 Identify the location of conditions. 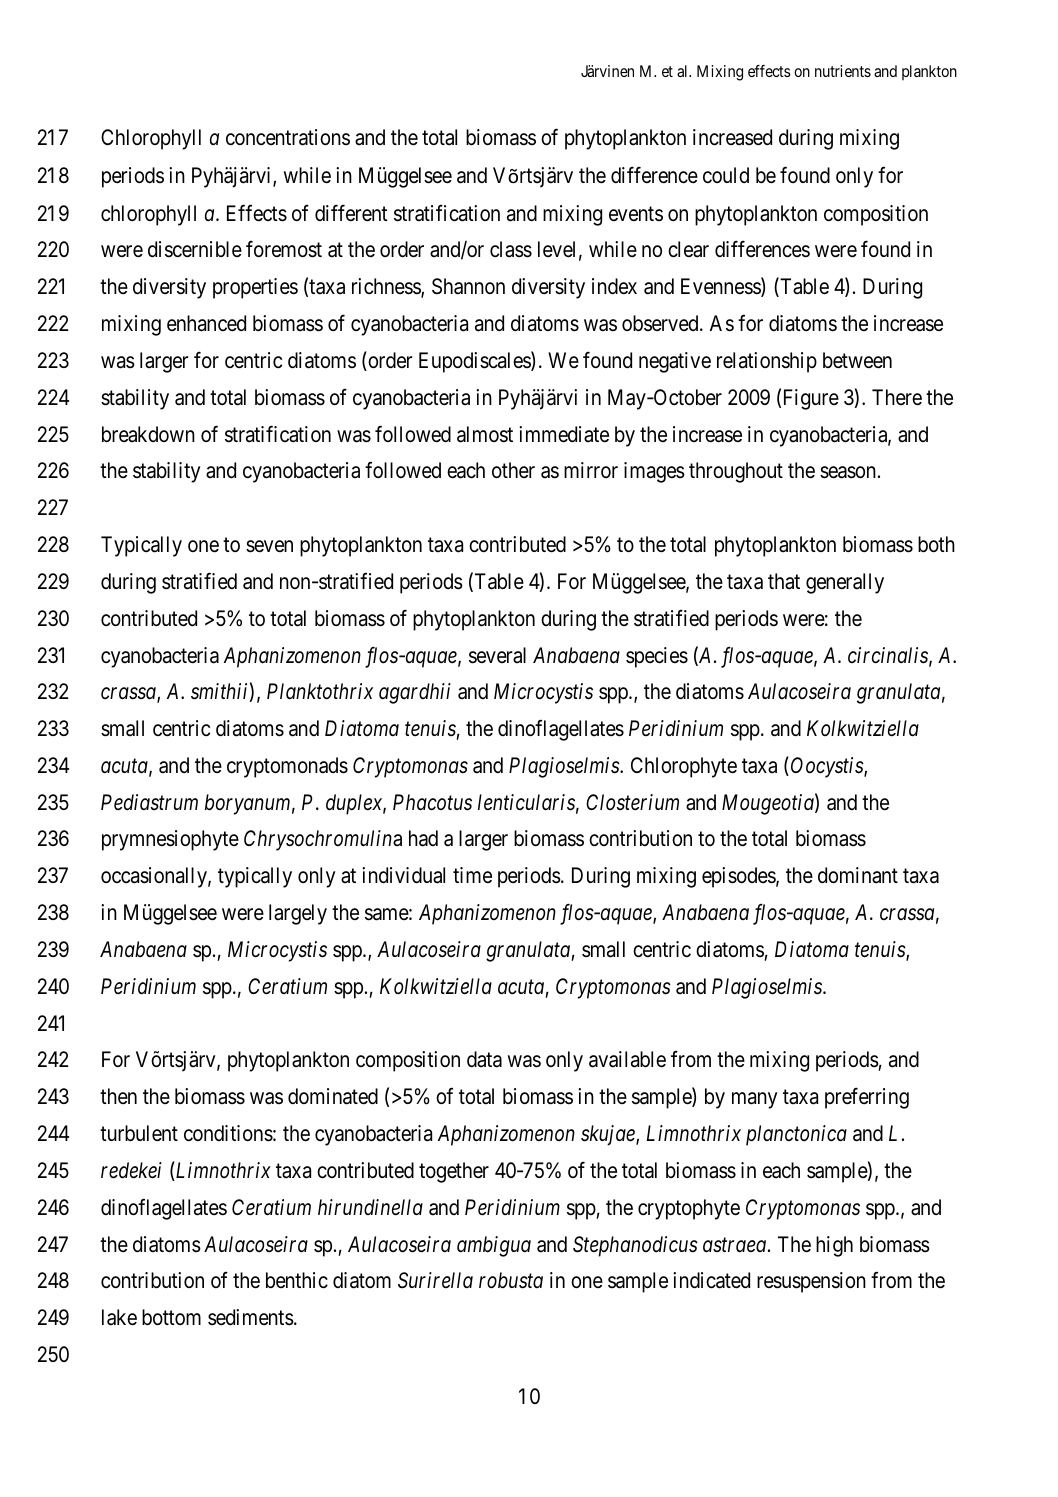
(228, 1133).
